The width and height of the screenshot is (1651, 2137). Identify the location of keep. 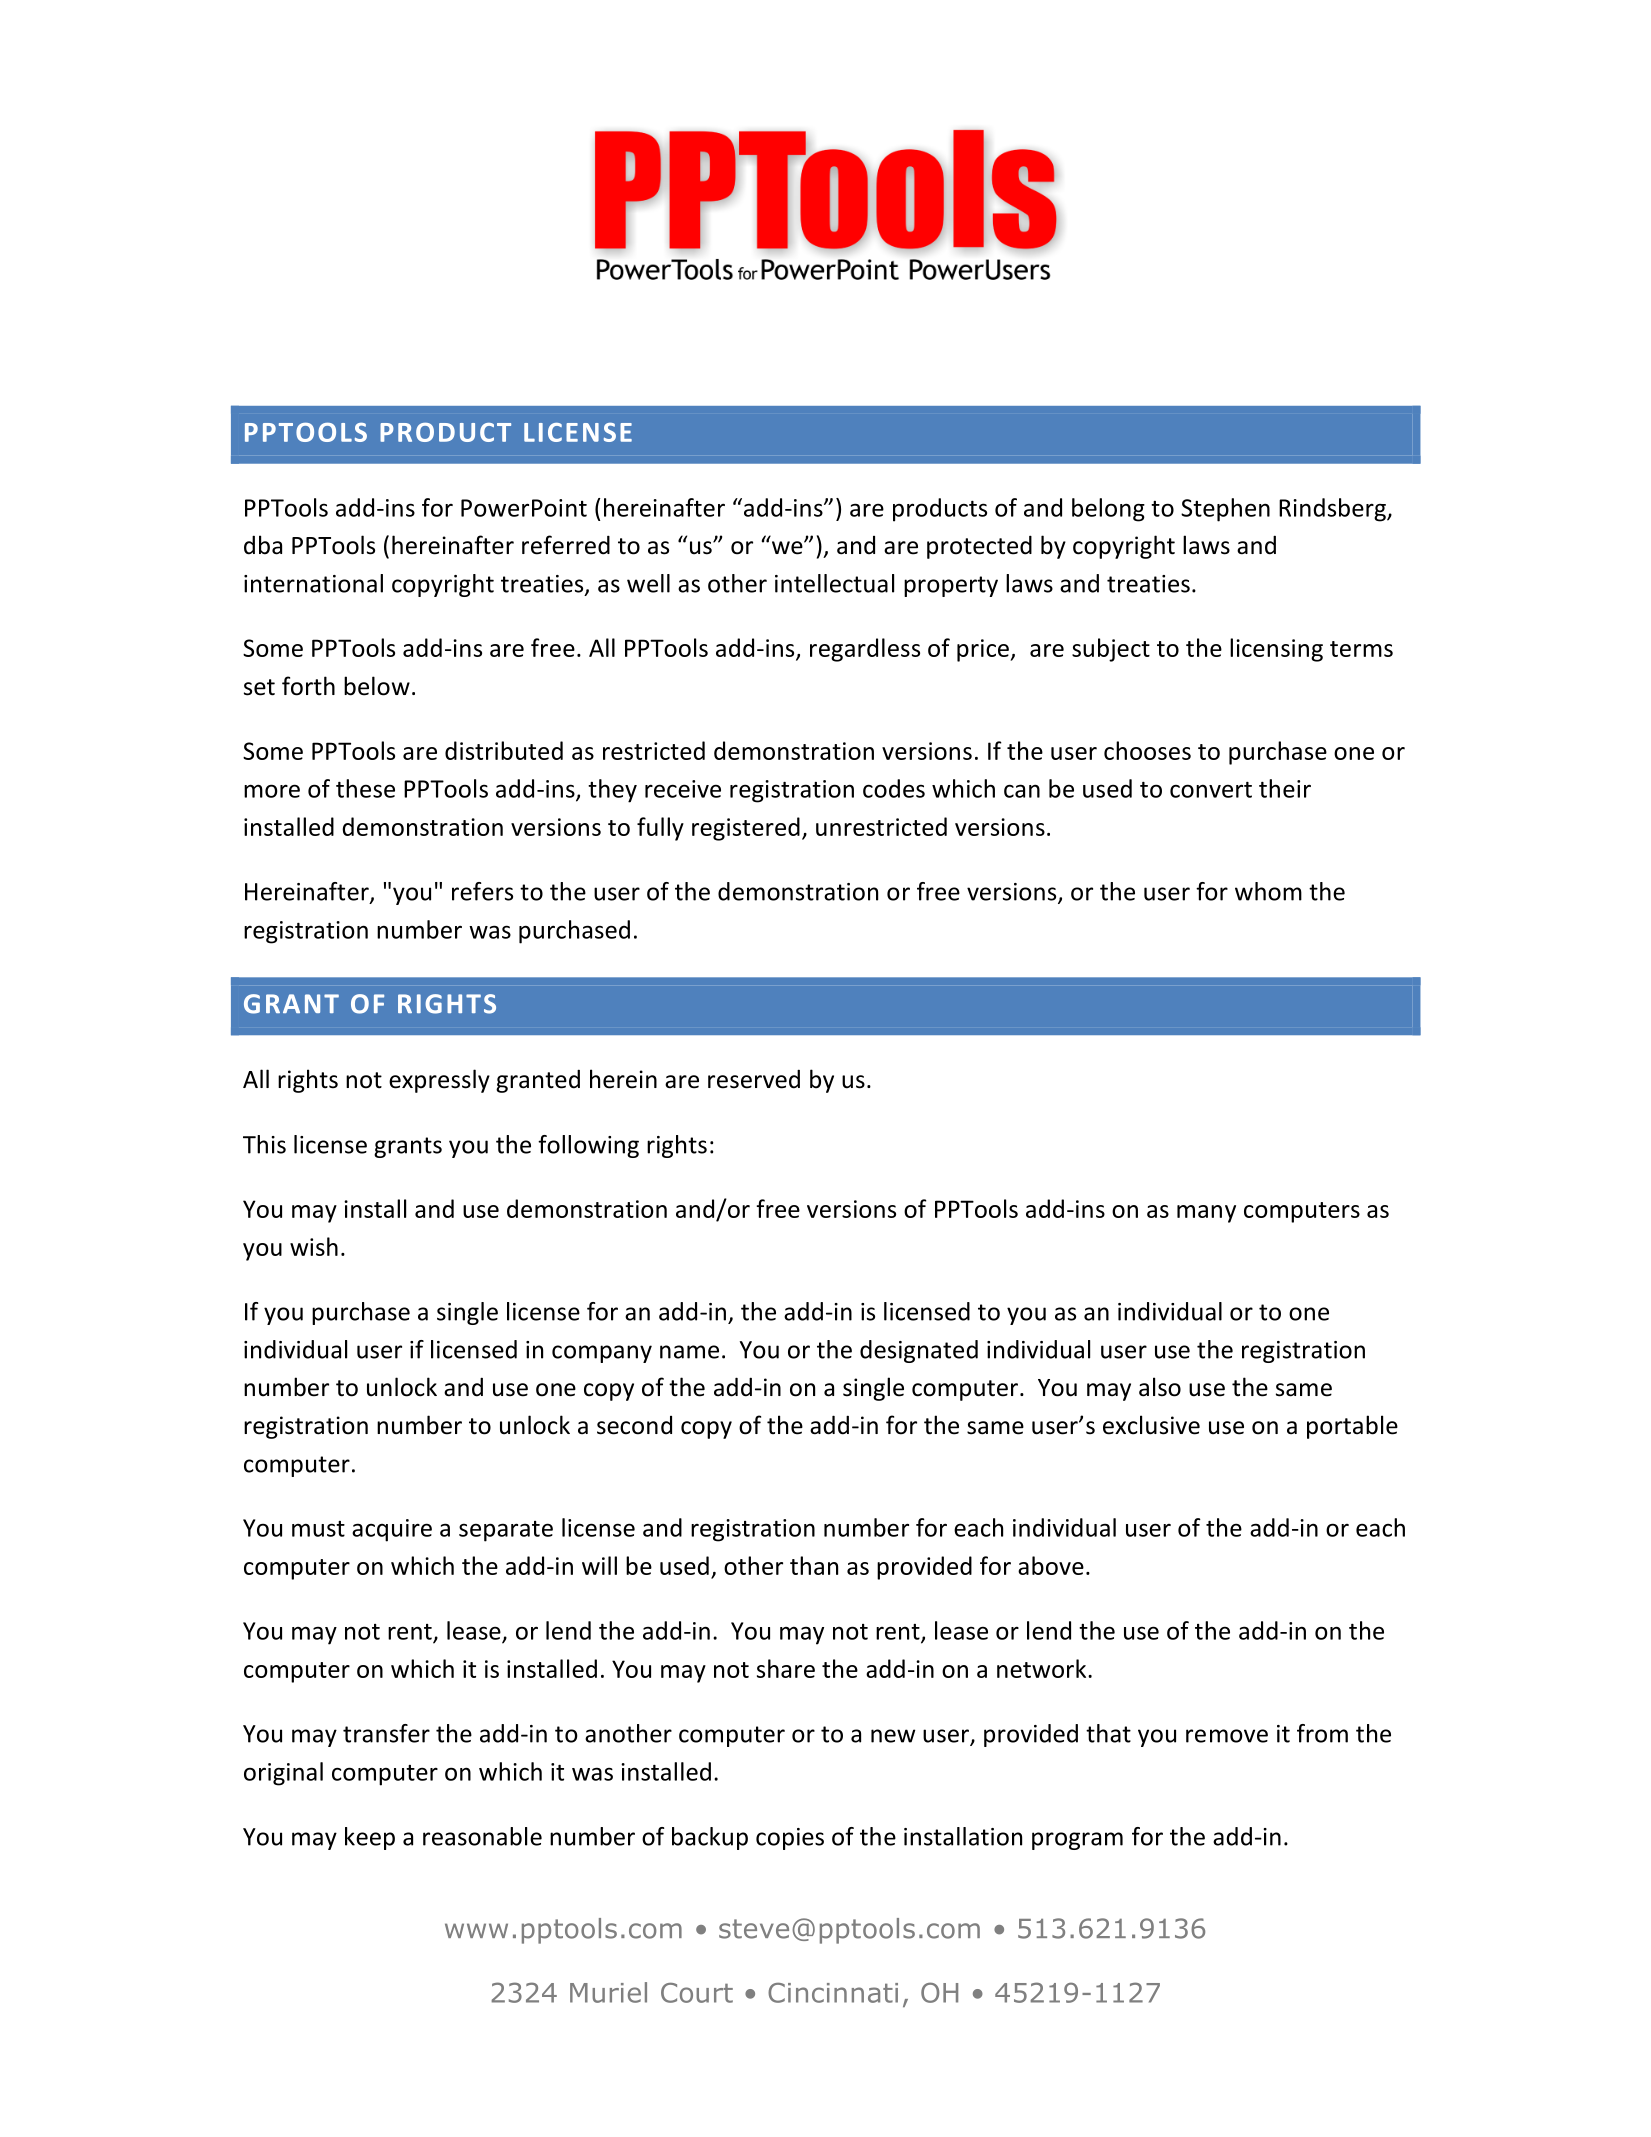
(370, 1838).
